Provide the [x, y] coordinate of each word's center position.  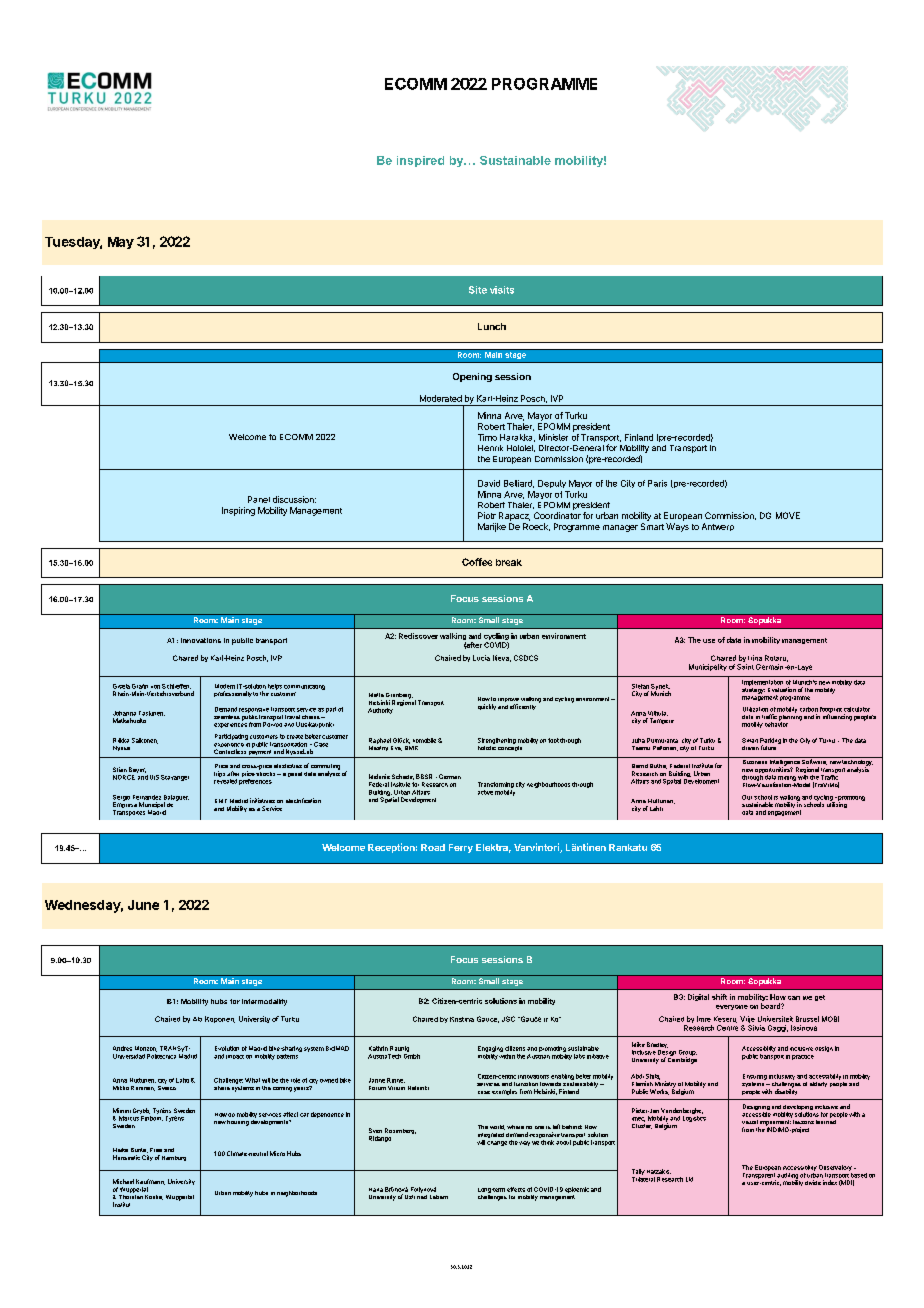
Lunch [492, 326]
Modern [225, 686]
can [794, 998]
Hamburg [174, 1158]
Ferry [461, 848]
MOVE [788, 515]
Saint [745, 667]
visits [502, 290]
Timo [487, 437]
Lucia [481, 658]
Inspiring [238, 511]
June [143, 905]
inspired [420, 161]
